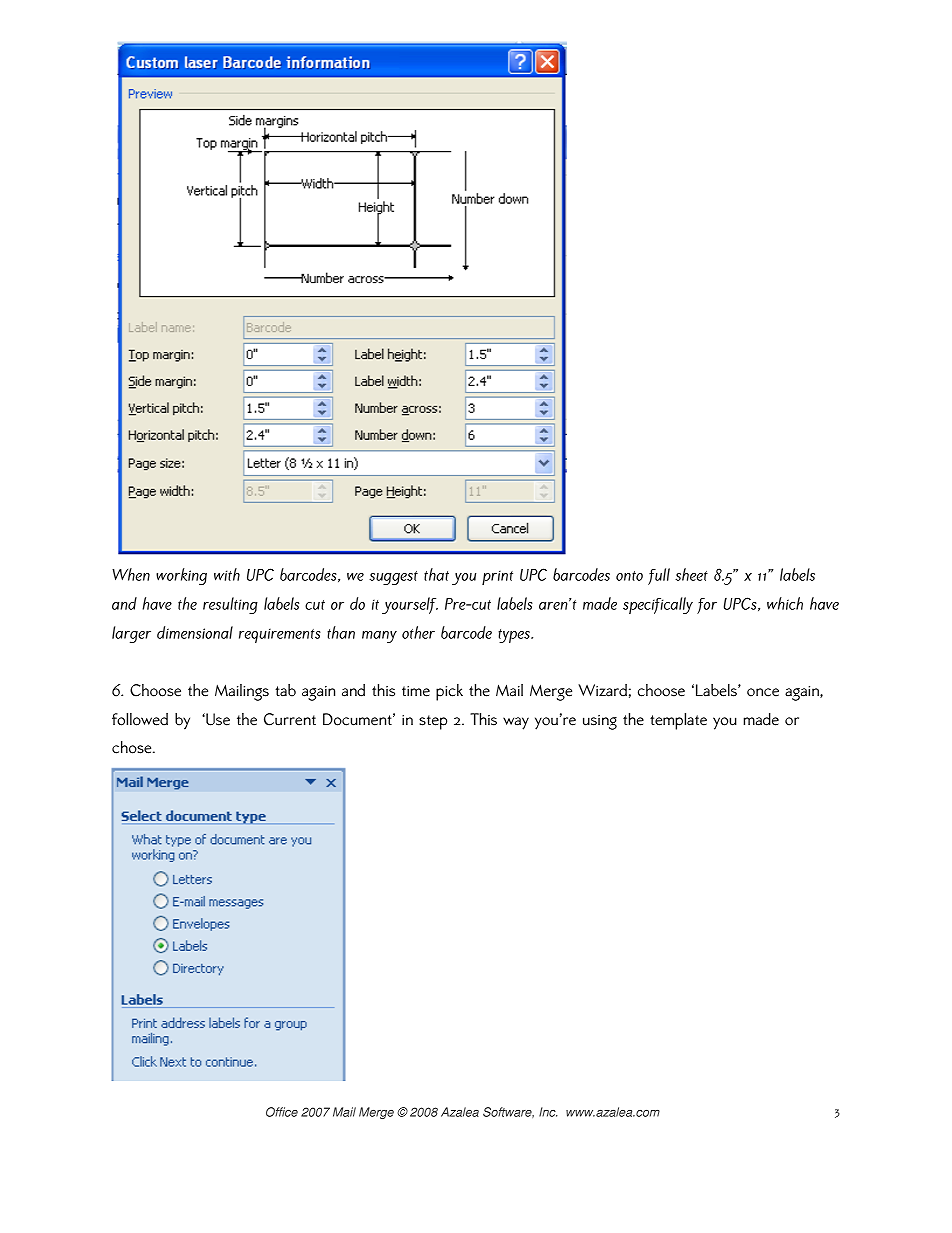 This document has height=1233, width=952. I want to click on for, so click(707, 606).
